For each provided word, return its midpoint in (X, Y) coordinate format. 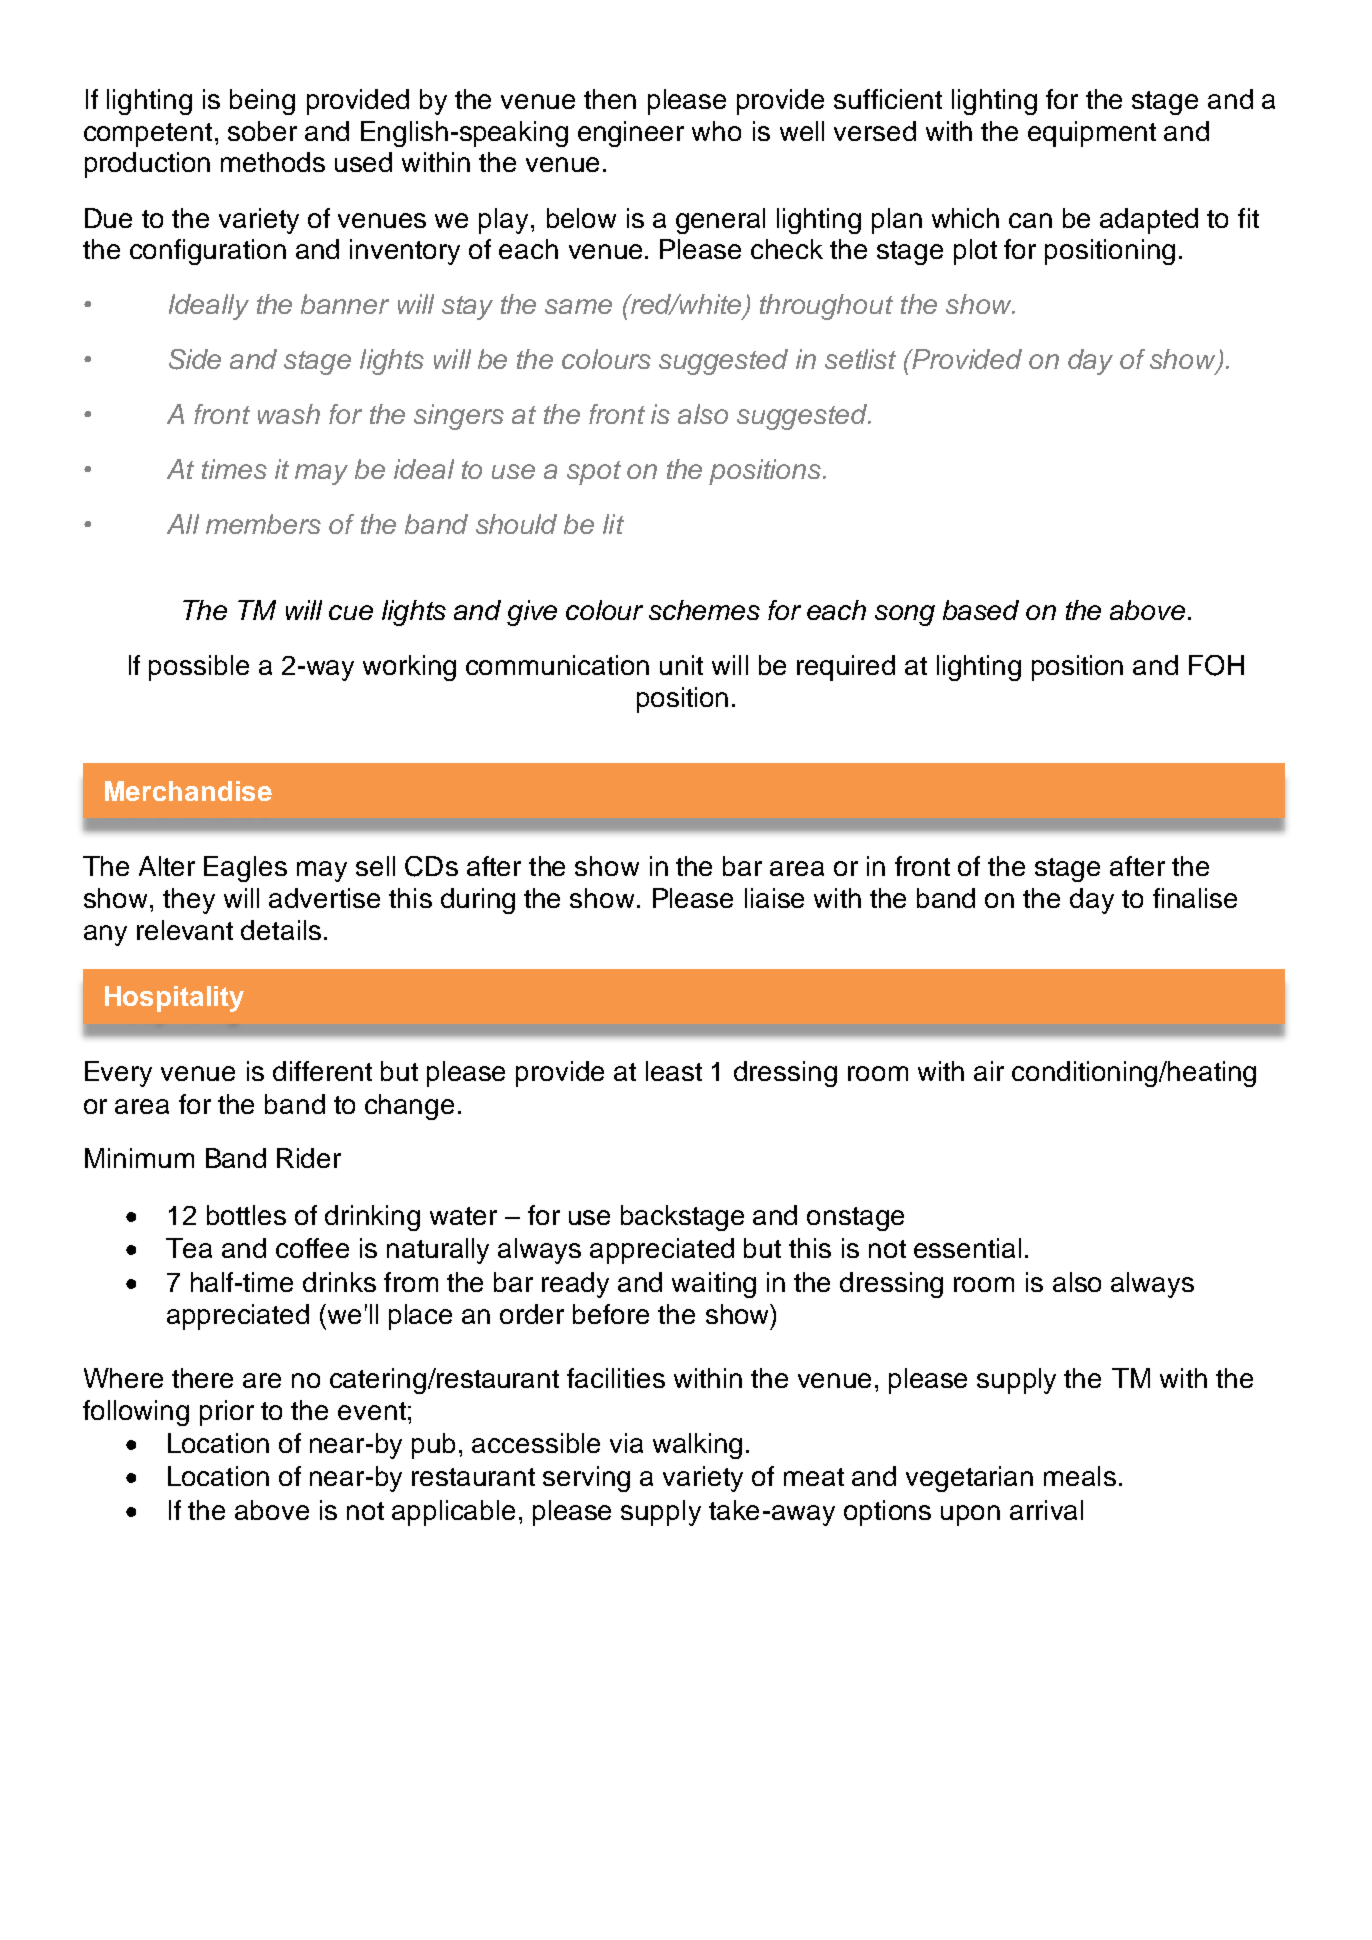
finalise (1195, 898)
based (981, 610)
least (674, 1071)
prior (227, 1413)
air (989, 1071)
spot (594, 473)
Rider (309, 1158)
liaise (774, 898)
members (263, 524)
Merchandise (188, 791)
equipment (1092, 134)
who (716, 131)
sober (262, 131)
